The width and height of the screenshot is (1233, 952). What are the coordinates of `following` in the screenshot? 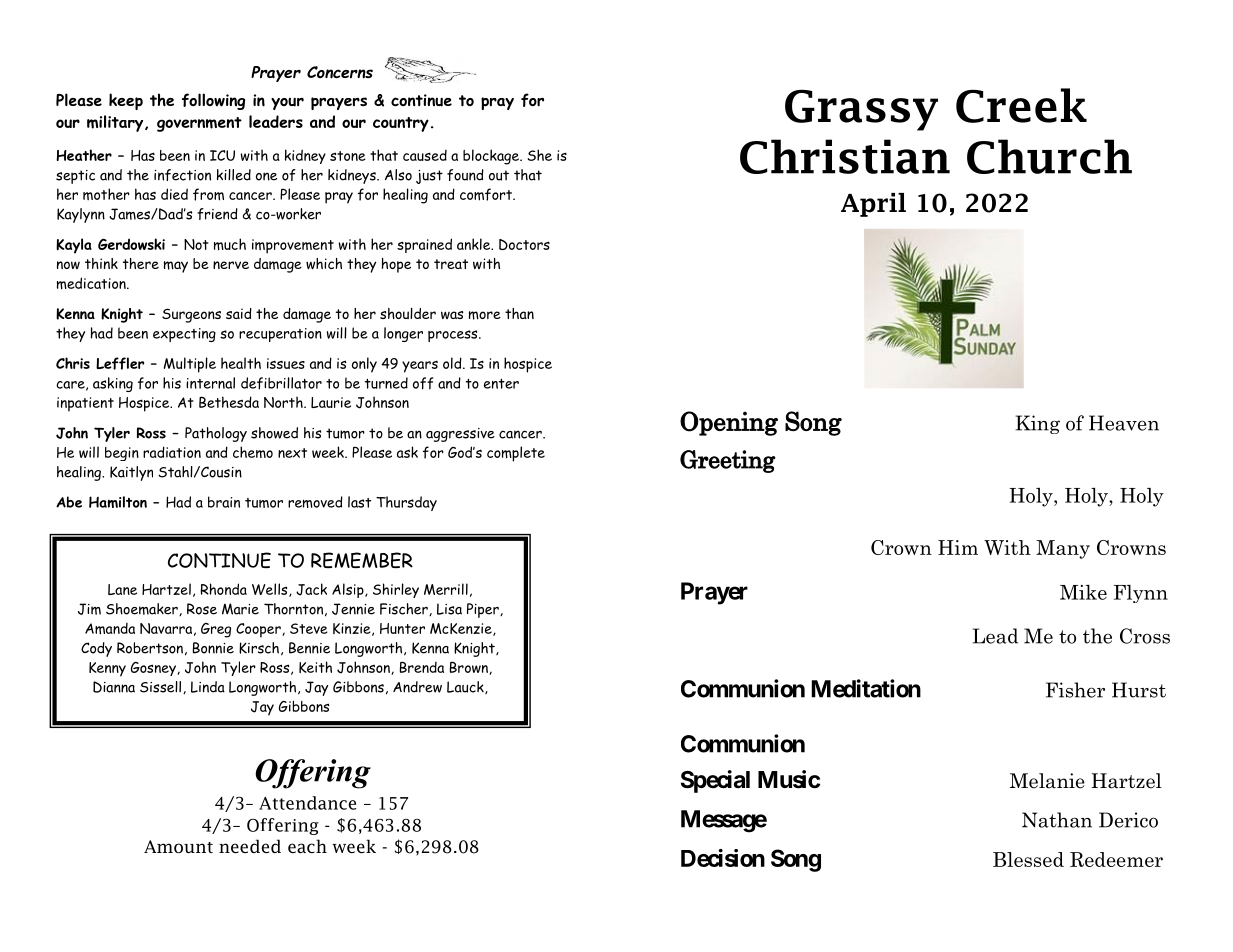 It's located at (213, 101).
